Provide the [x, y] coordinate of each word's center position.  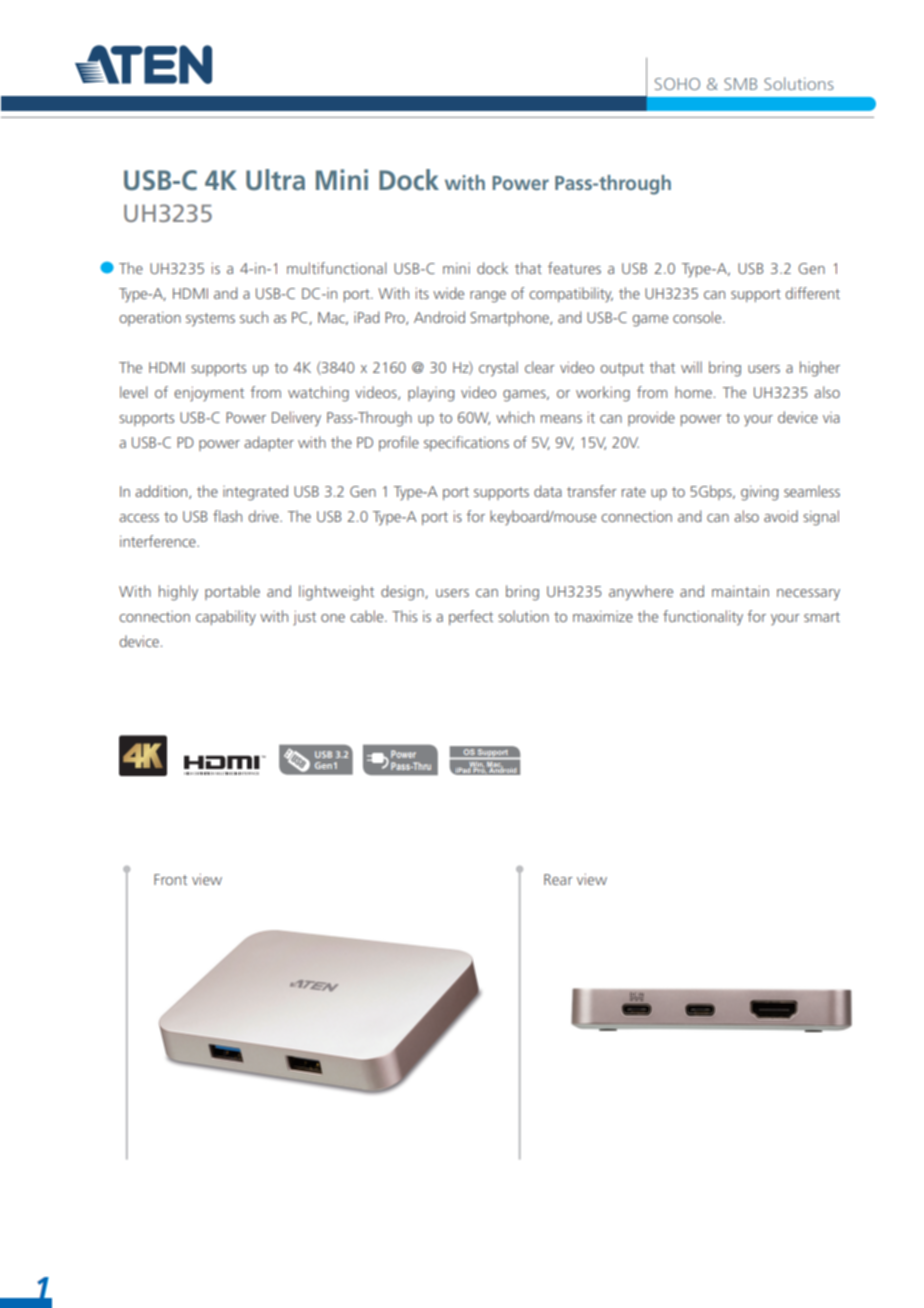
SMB [740, 84]
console [698, 317]
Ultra [275, 180]
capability [226, 618]
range [488, 297]
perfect [471, 617]
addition [162, 492]
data [548, 491]
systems [210, 320]
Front [170, 879]
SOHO [677, 84]
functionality [703, 618]
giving [759, 493]
